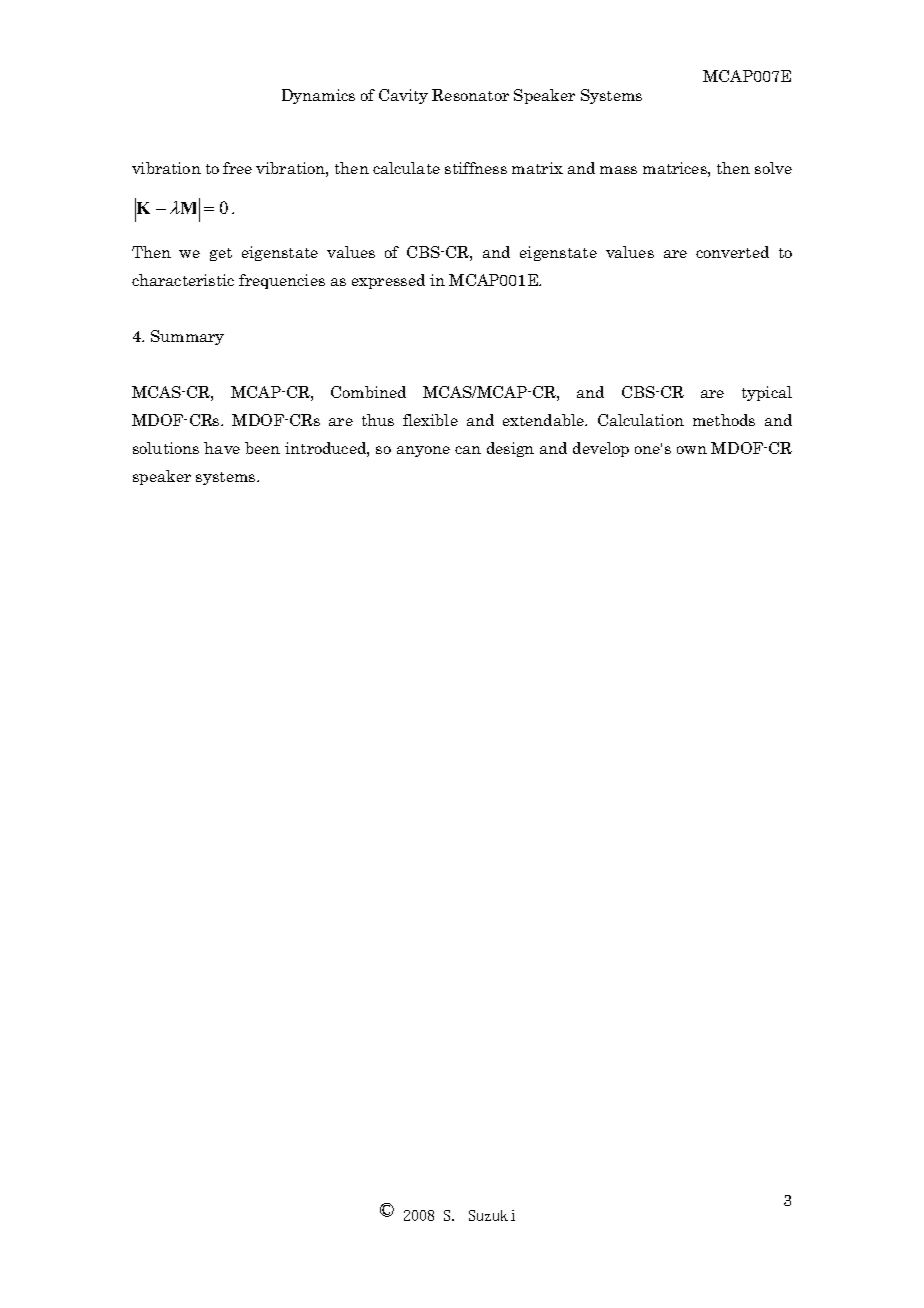 The width and height of the image is (924, 1308). What do you see at coordinates (773, 168) in the image?
I see `solve` at bounding box center [773, 168].
